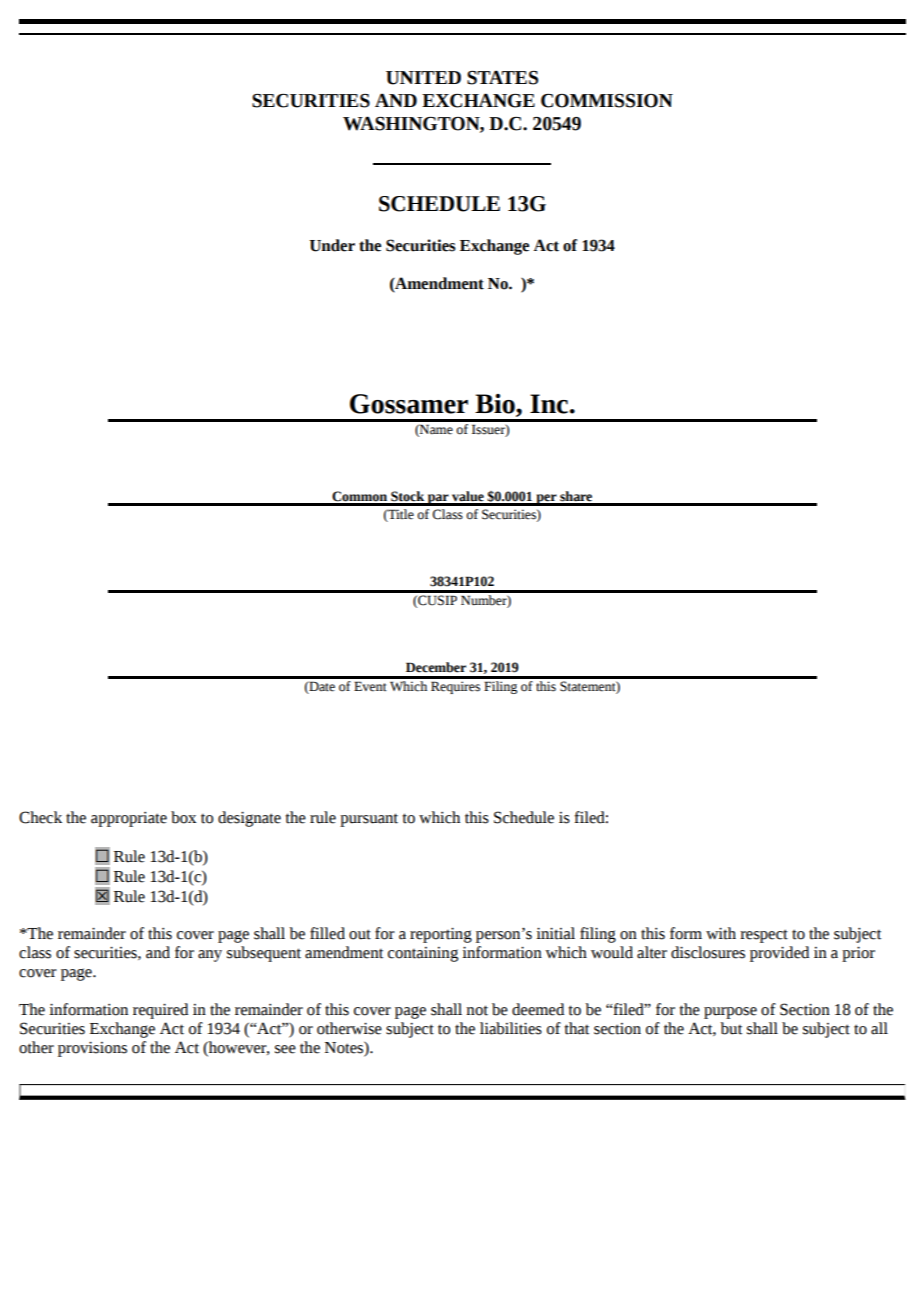 The image size is (924, 1308). I want to click on pursuant, so click(369, 820).
